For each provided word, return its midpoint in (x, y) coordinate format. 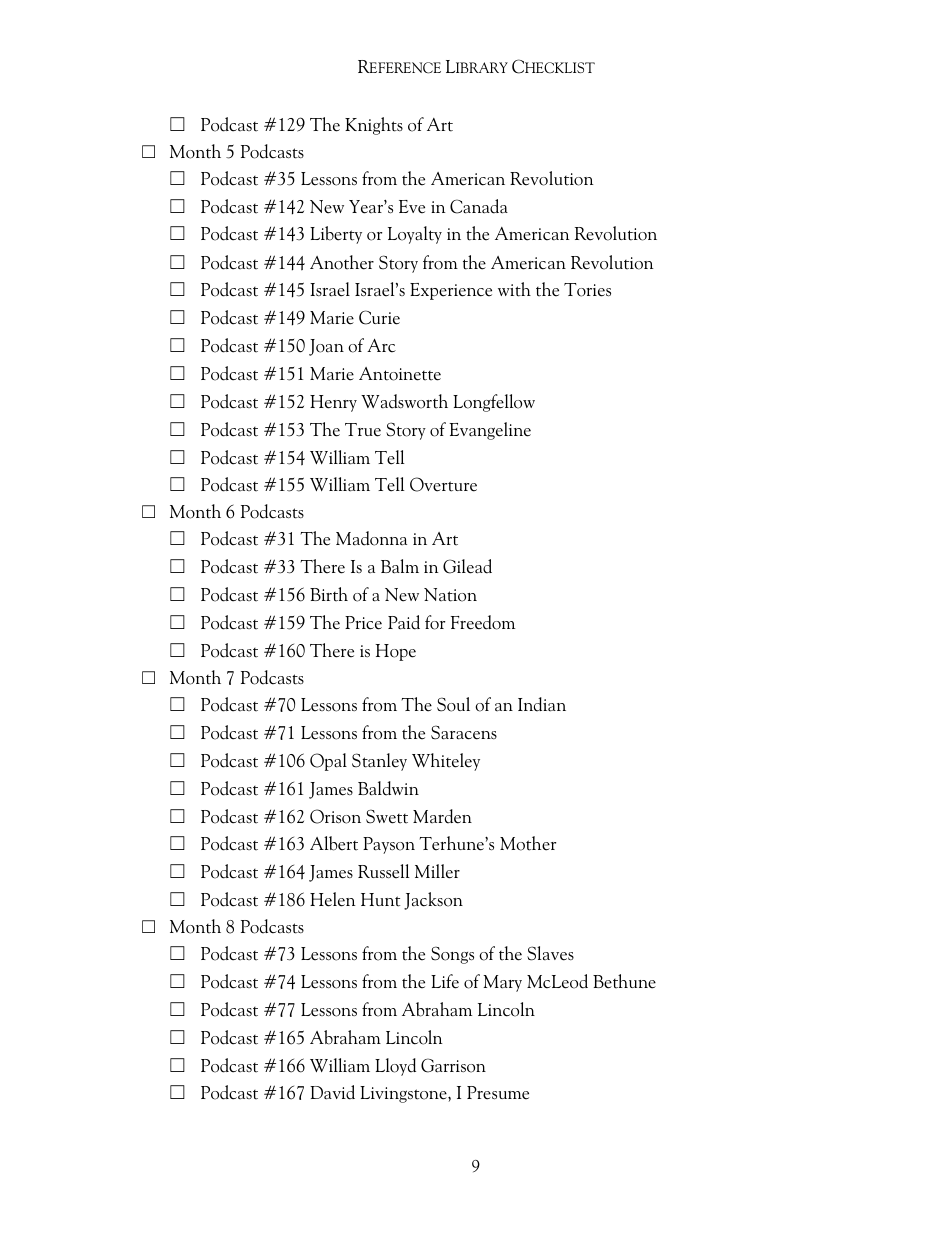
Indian (542, 704)
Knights (374, 126)
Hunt (380, 900)
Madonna (371, 538)
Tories (587, 290)
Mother (528, 843)
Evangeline (490, 431)
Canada (479, 206)
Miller (437, 871)
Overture (443, 484)
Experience (451, 291)
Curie (379, 317)
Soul (453, 704)
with (514, 289)
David (332, 1092)
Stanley (379, 762)
